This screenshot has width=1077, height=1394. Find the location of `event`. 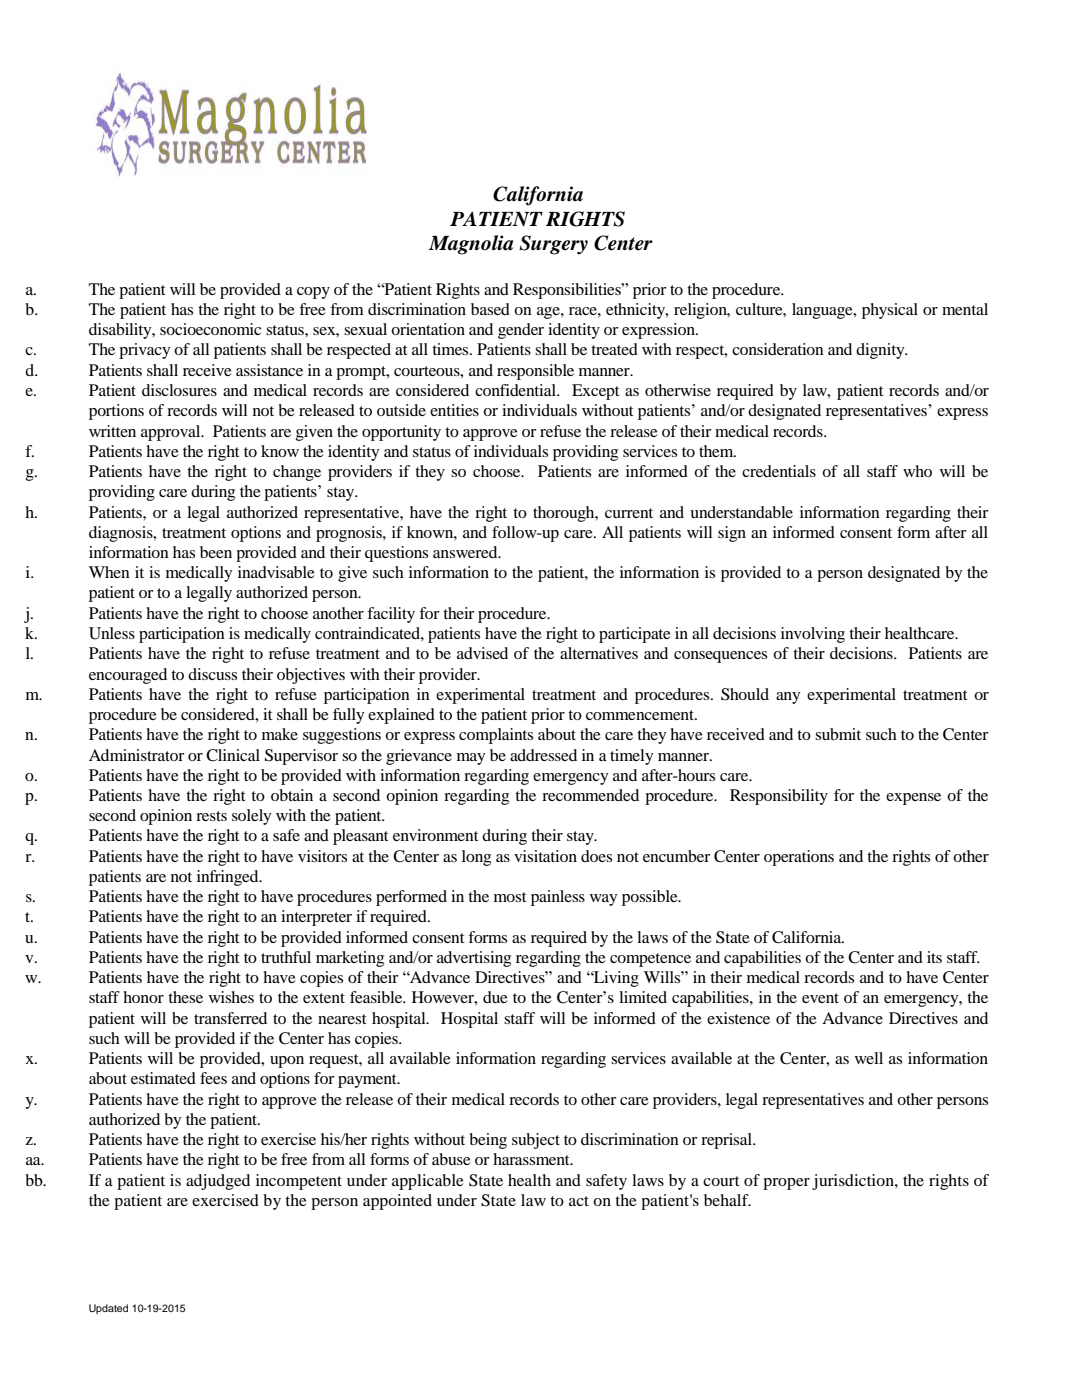

event is located at coordinates (820, 998).
